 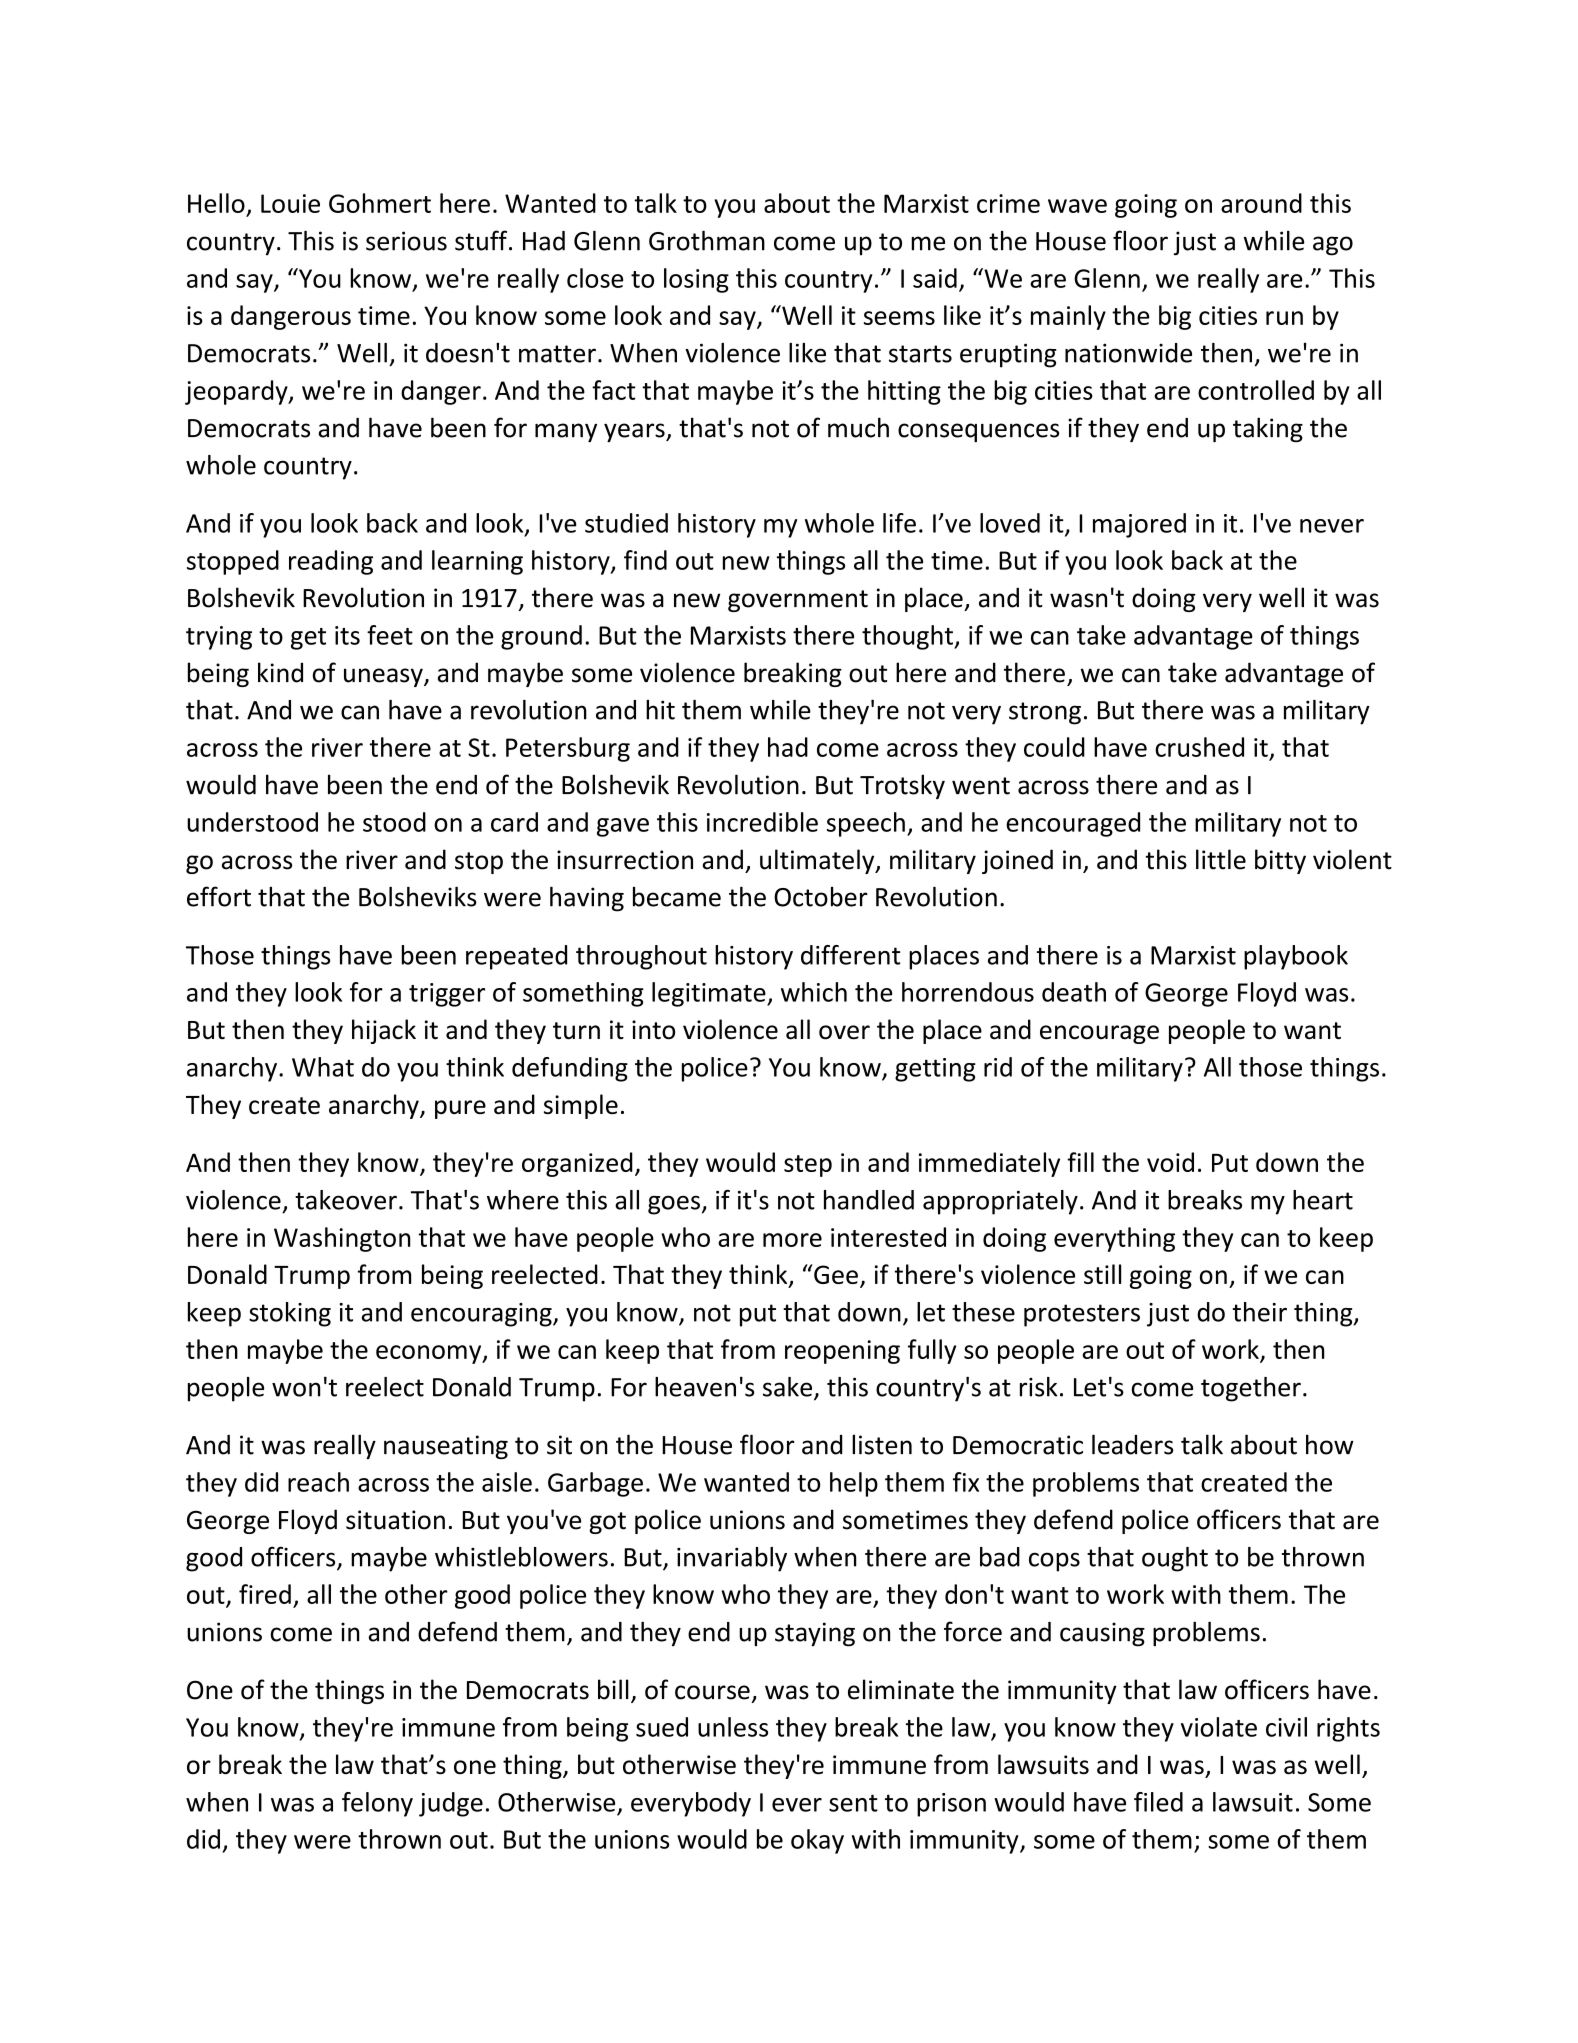 What do you see at coordinates (406, 241) in the page?
I see `serious` at bounding box center [406, 241].
